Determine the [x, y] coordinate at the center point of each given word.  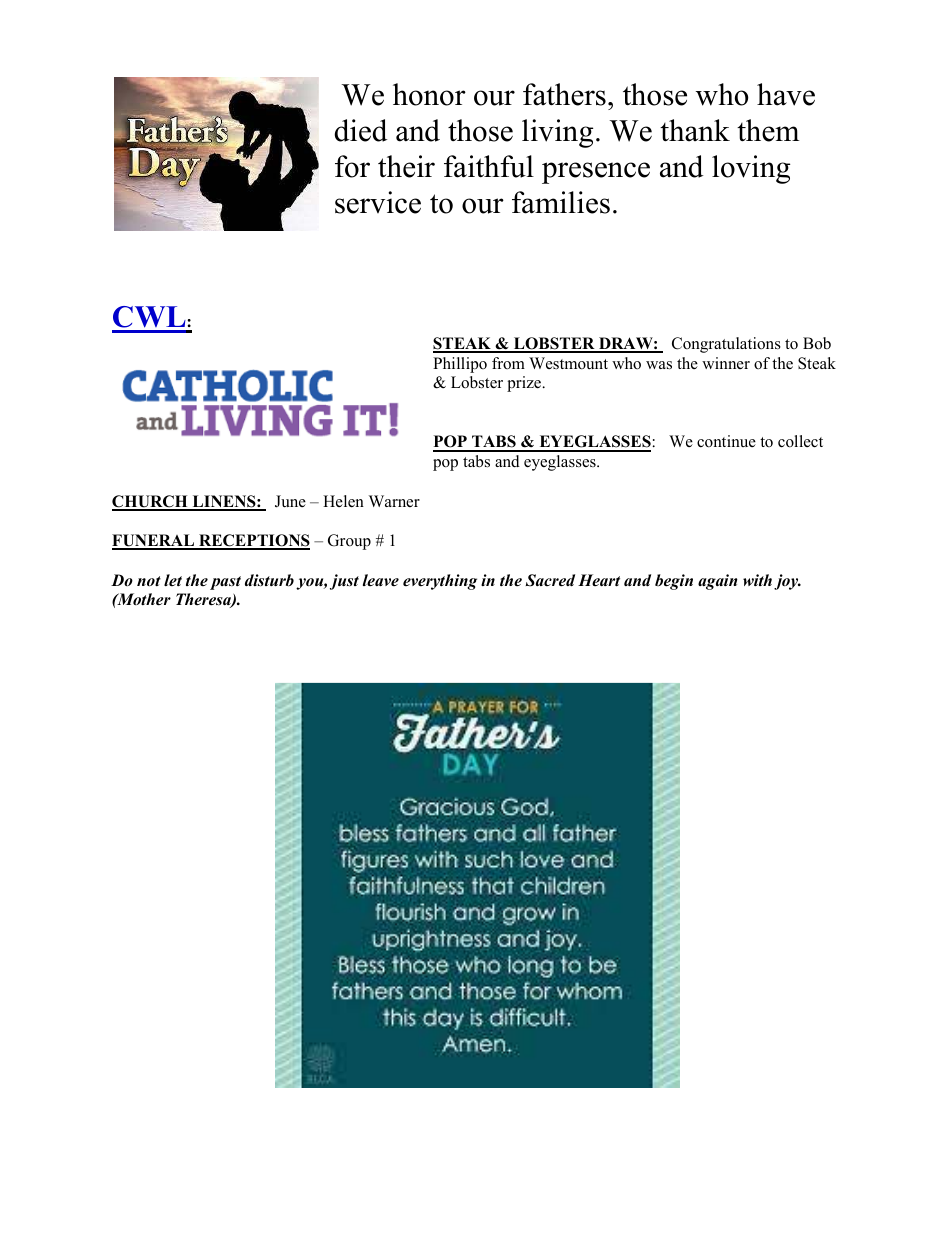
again [718, 582]
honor [429, 94]
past [225, 583]
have [786, 94]
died [360, 130]
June [290, 501]
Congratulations [726, 345]
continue [726, 441]
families [561, 202]
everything [440, 582]
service [378, 202]
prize [525, 384]
